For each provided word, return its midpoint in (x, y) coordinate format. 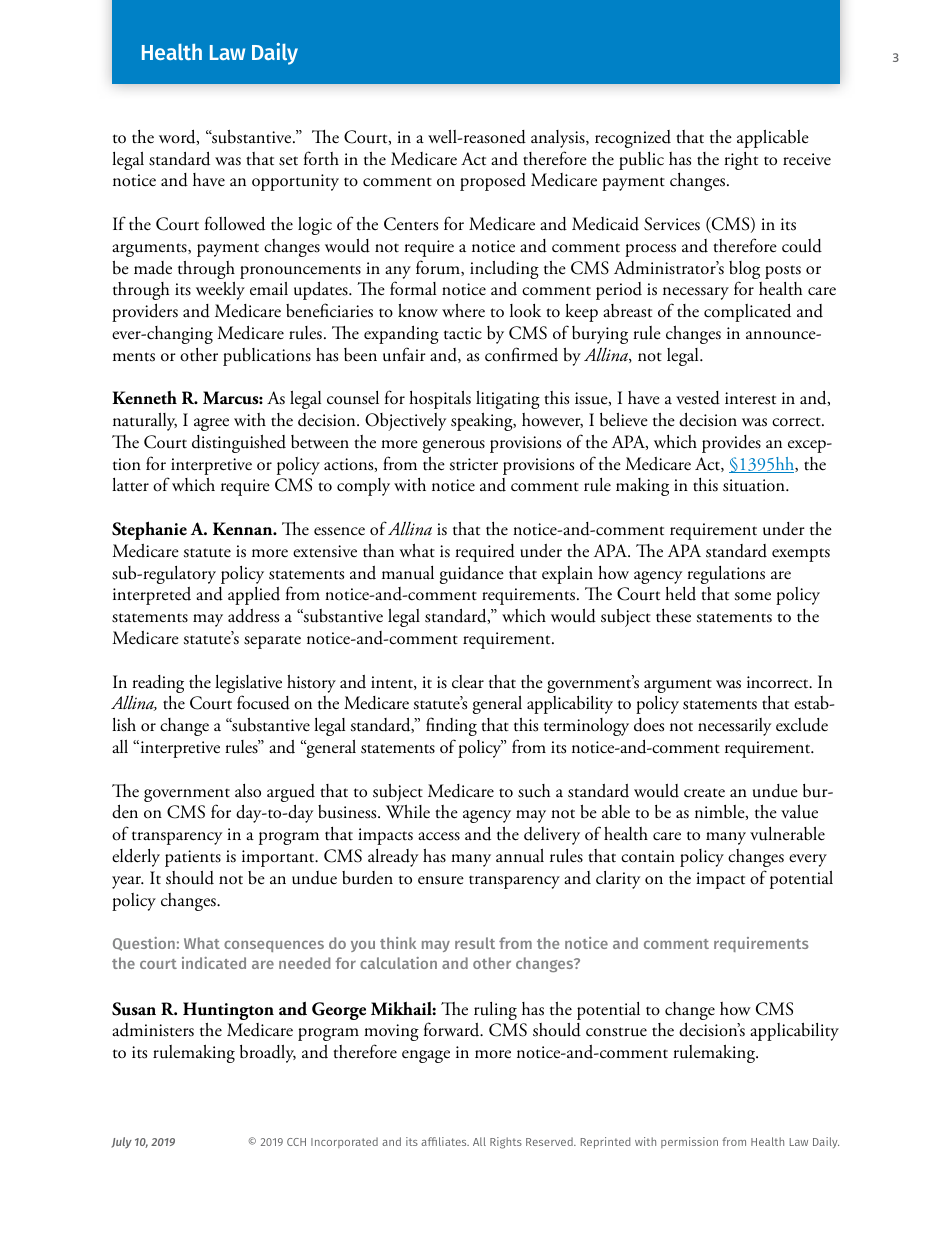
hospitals (440, 400)
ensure (441, 880)
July (121, 1142)
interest (750, 398)
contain (648, 856)
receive (807, 159)
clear (468, 682)
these (673, 616)
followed (235, 223)
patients (193, 858)
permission (689, 1142)
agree (211, 424)
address (253, 616)
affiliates (445, 1141)
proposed (493, 182)
